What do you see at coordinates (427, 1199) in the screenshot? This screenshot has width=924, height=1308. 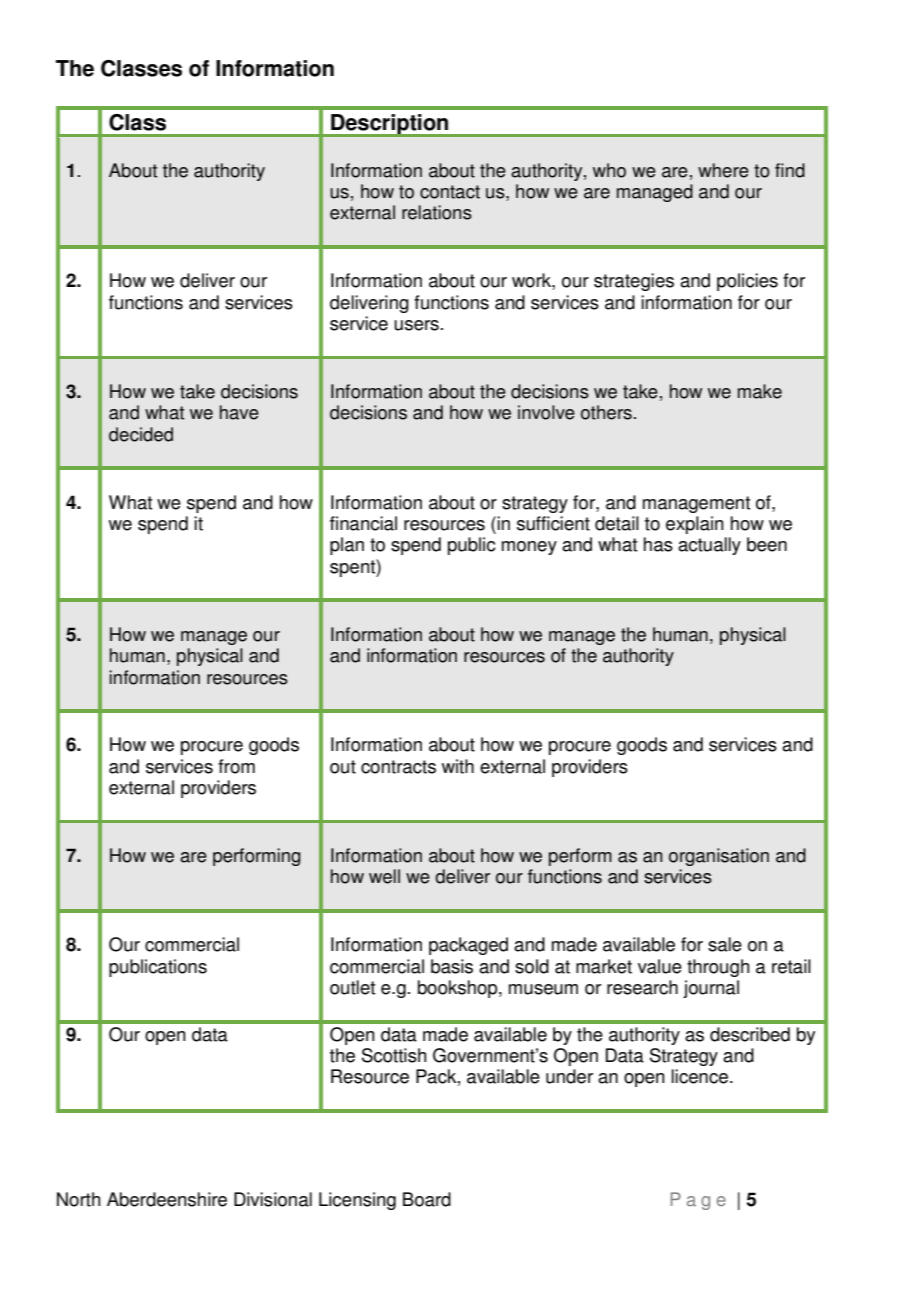 I see `Board` at bounding box center [427, 1199].
